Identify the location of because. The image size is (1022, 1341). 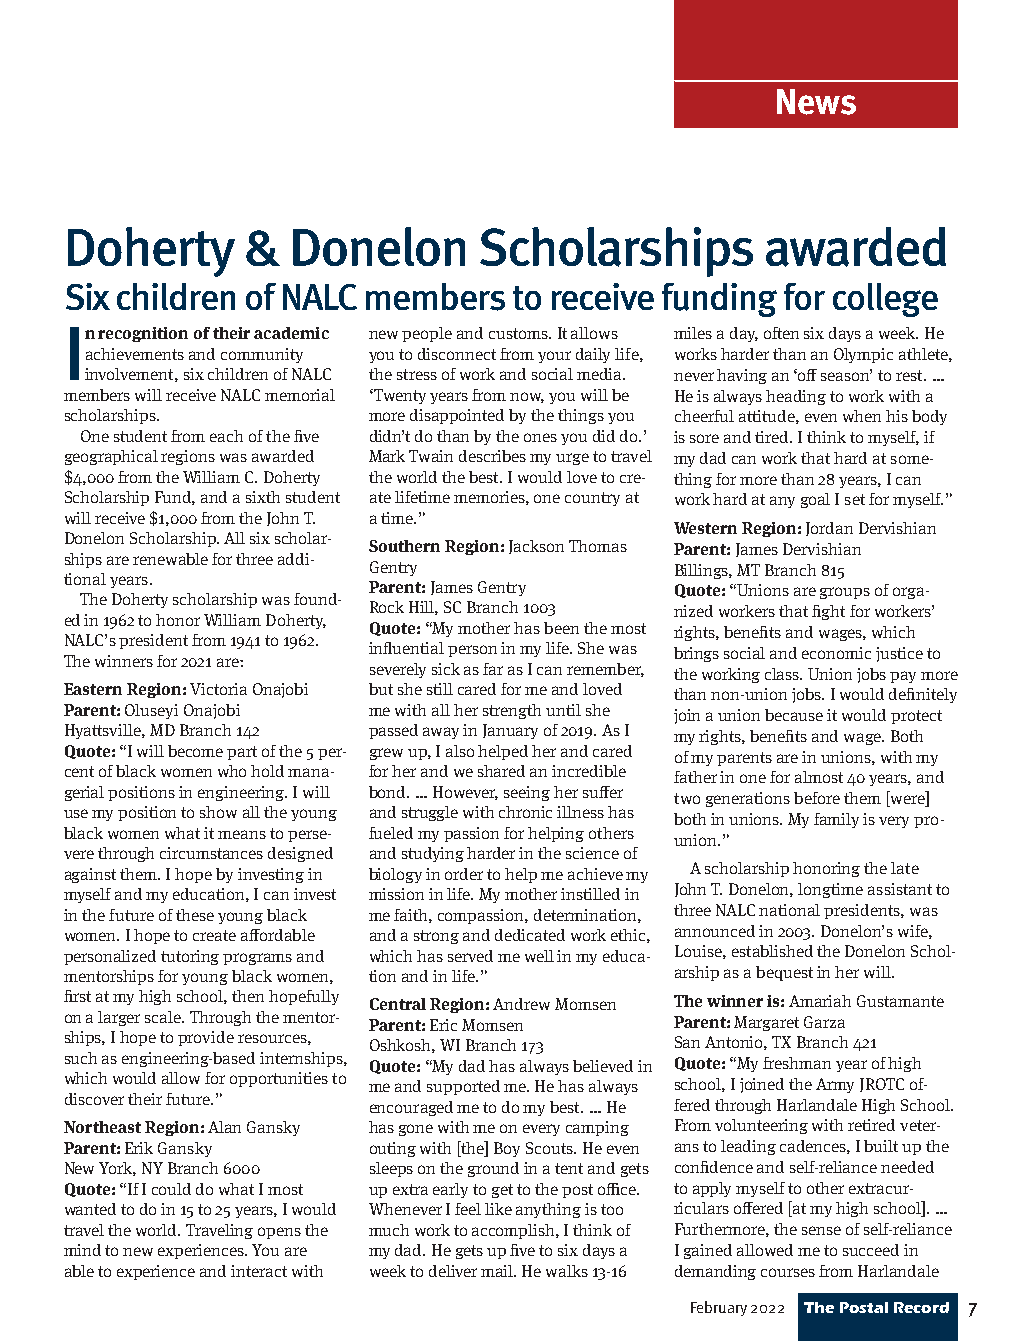
(794, 715).
